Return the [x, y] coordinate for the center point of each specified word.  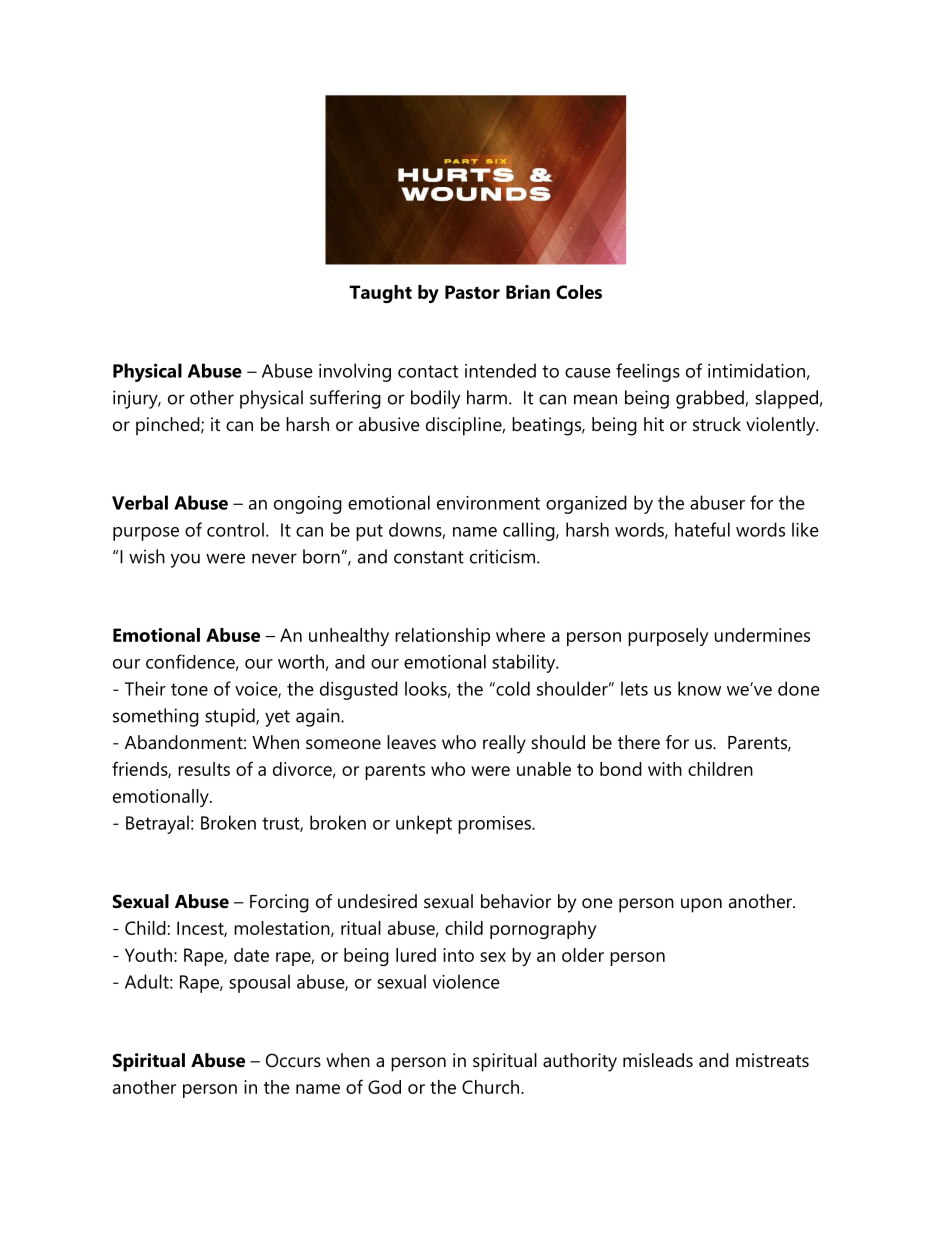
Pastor [472, 292]
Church [490, 1087]
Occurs [293, 1060]
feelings [648, 372]
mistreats [772, 1060]
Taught [380, 294]
